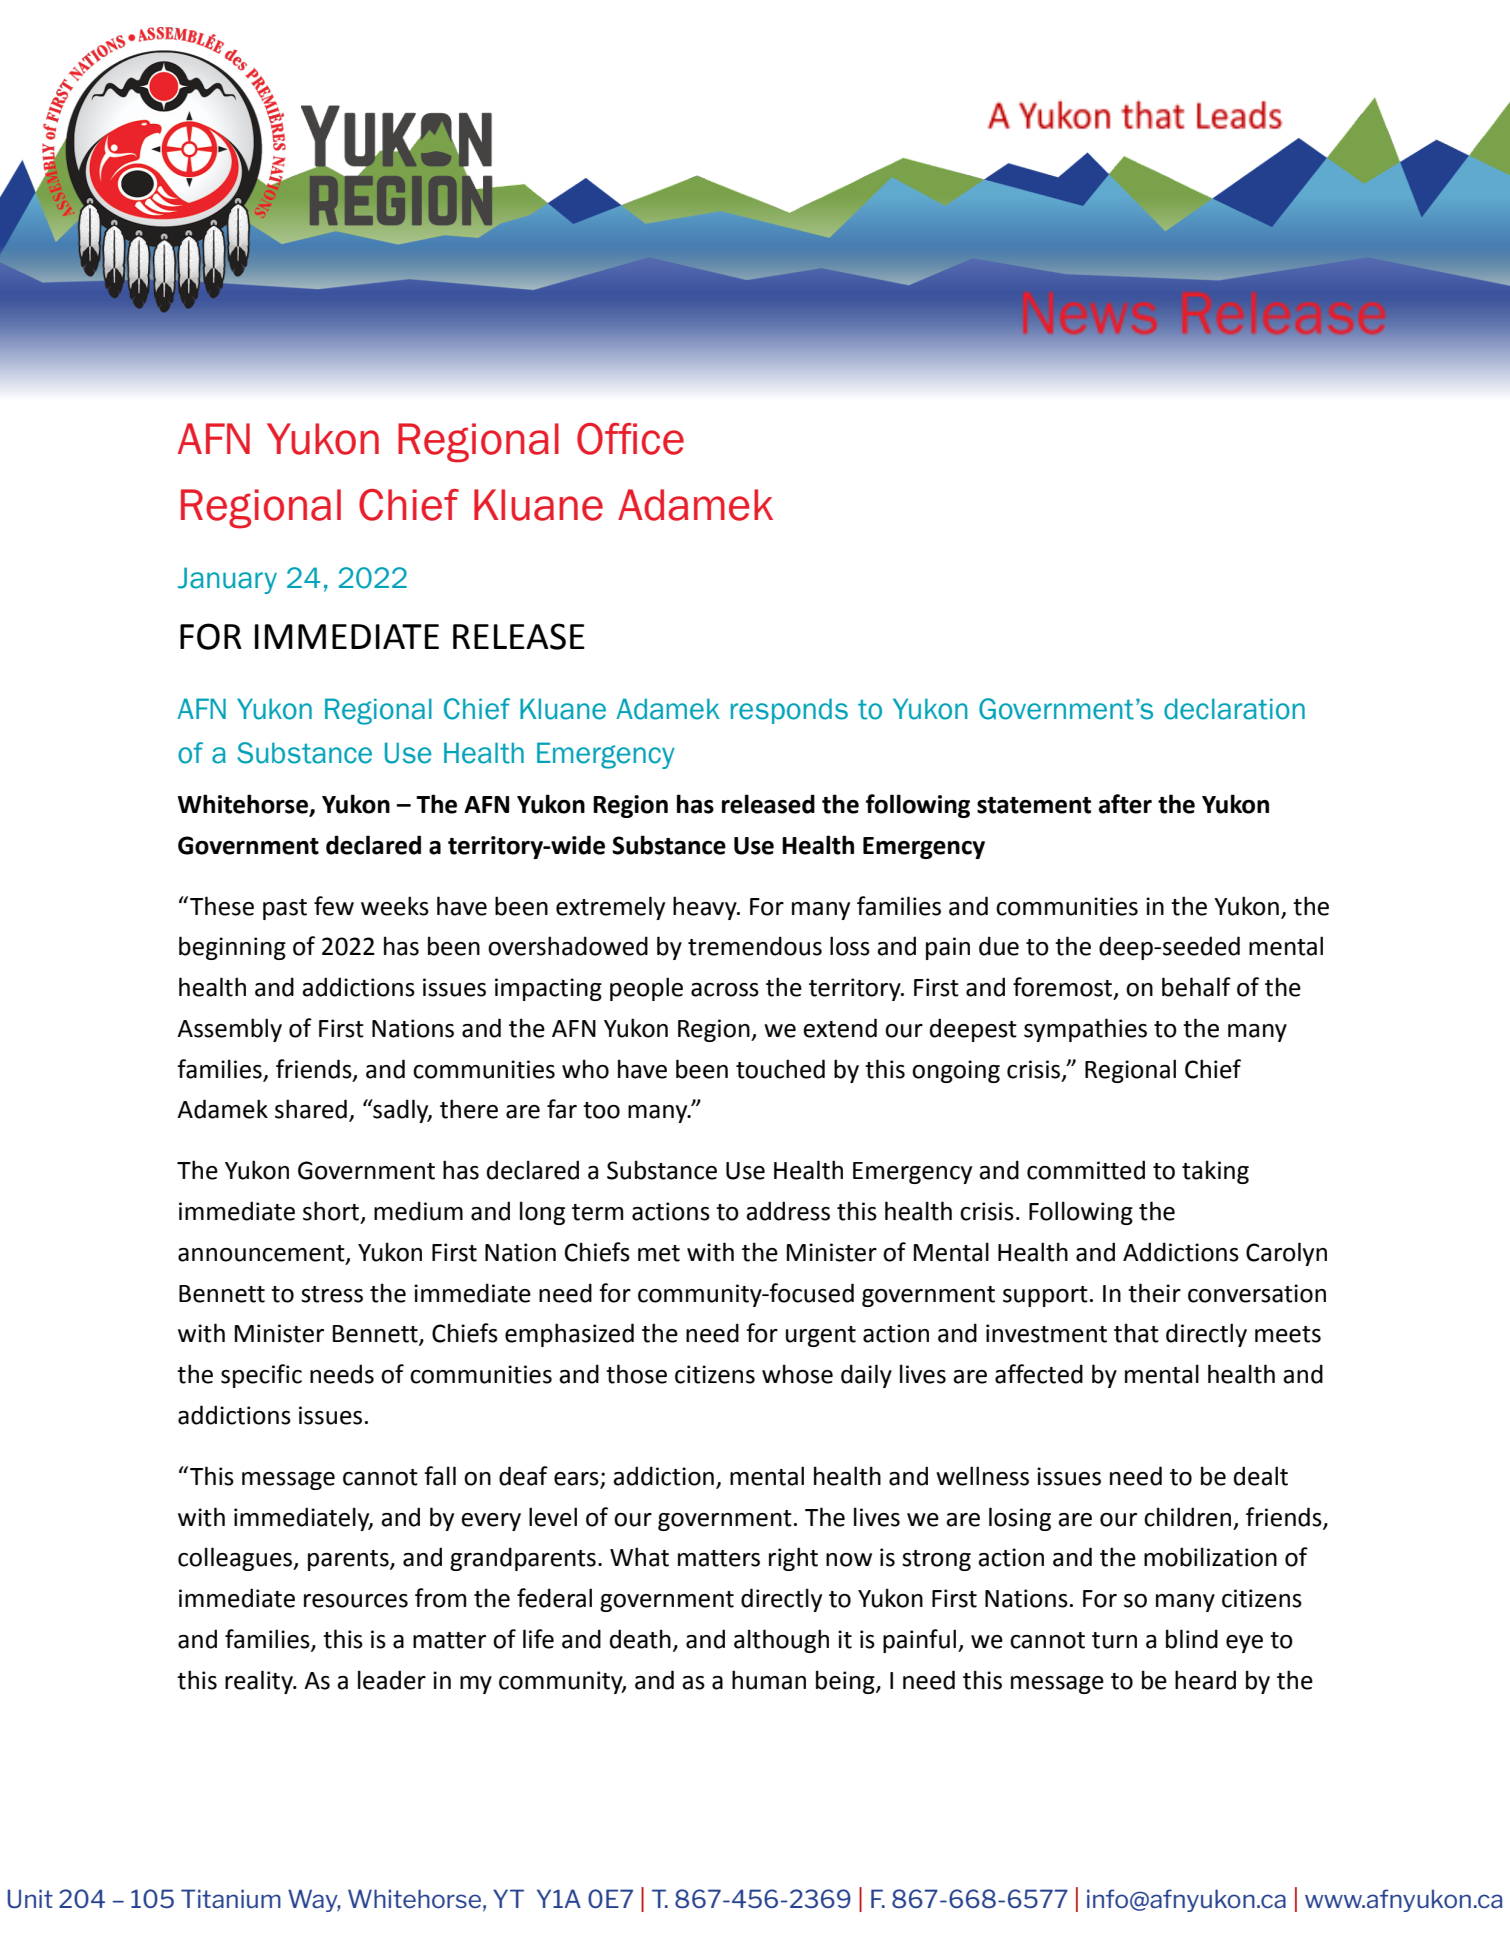 This screenshot has width=1510, height=1955. What do you see at coordinates (1234, 709) in the screenshot?
I see `declaration` at bounding box center [1234, 709].
